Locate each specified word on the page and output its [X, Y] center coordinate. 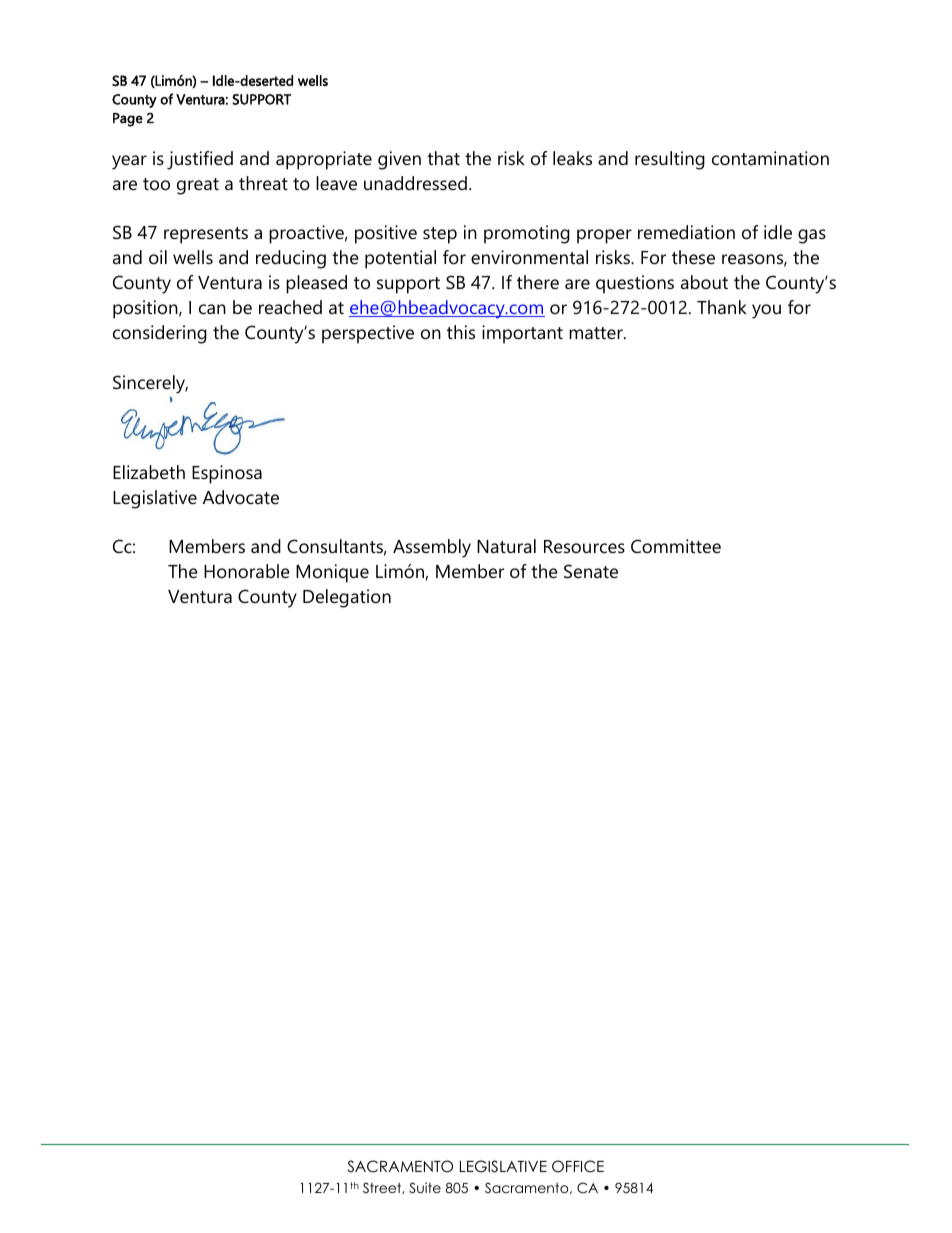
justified [200, 160]
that [443, 158]
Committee [676, 546]
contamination [770, 158]
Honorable [247, 571]
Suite [425, 1188]
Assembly [432, 548]
